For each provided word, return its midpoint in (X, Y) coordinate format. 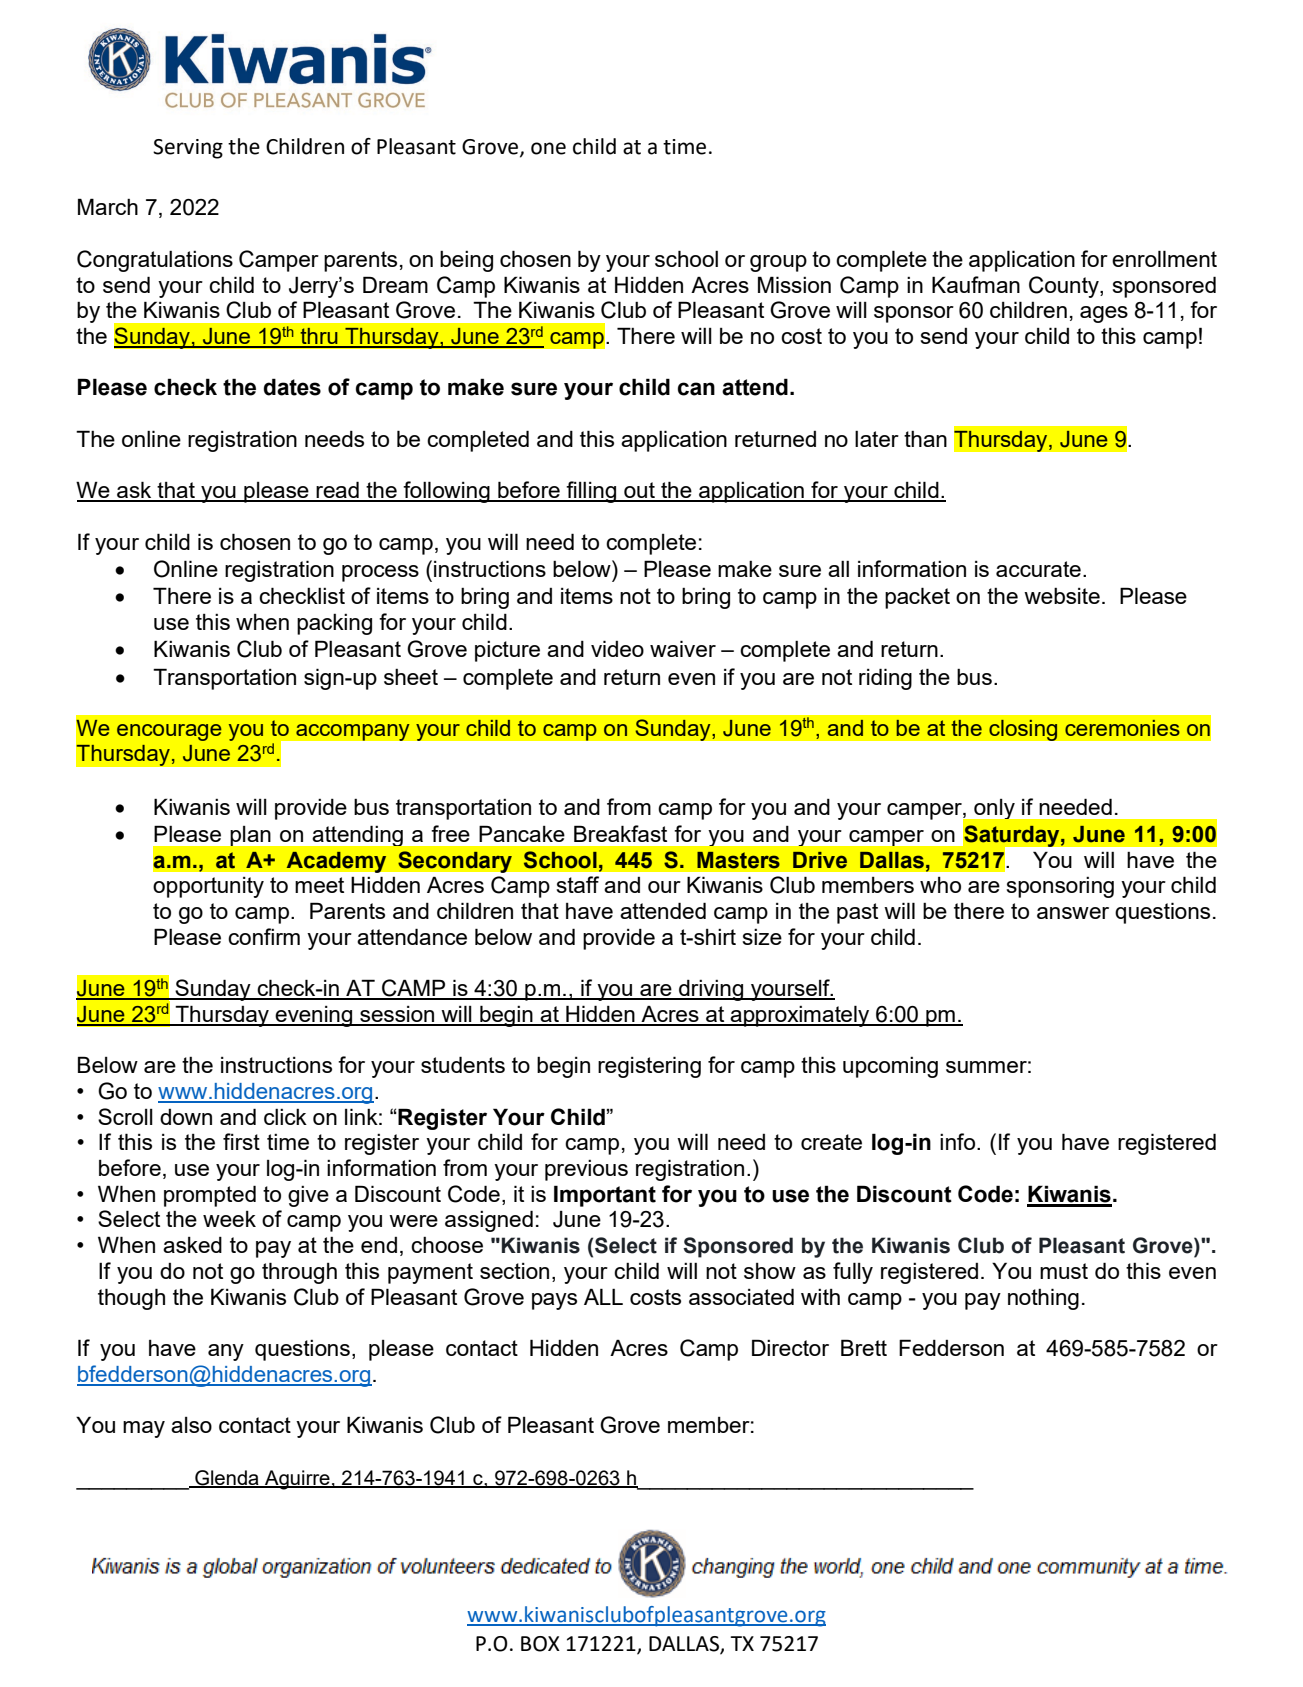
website (1062, 596)
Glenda (227, 1478)
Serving (188, 149)
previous (586, 1170)
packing (334, 624)
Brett (864, 1347)
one (548, 148)
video (617, 648)
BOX (540, 1644)
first (241, 1141)
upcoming (890, 1067)
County (1065, 287)
